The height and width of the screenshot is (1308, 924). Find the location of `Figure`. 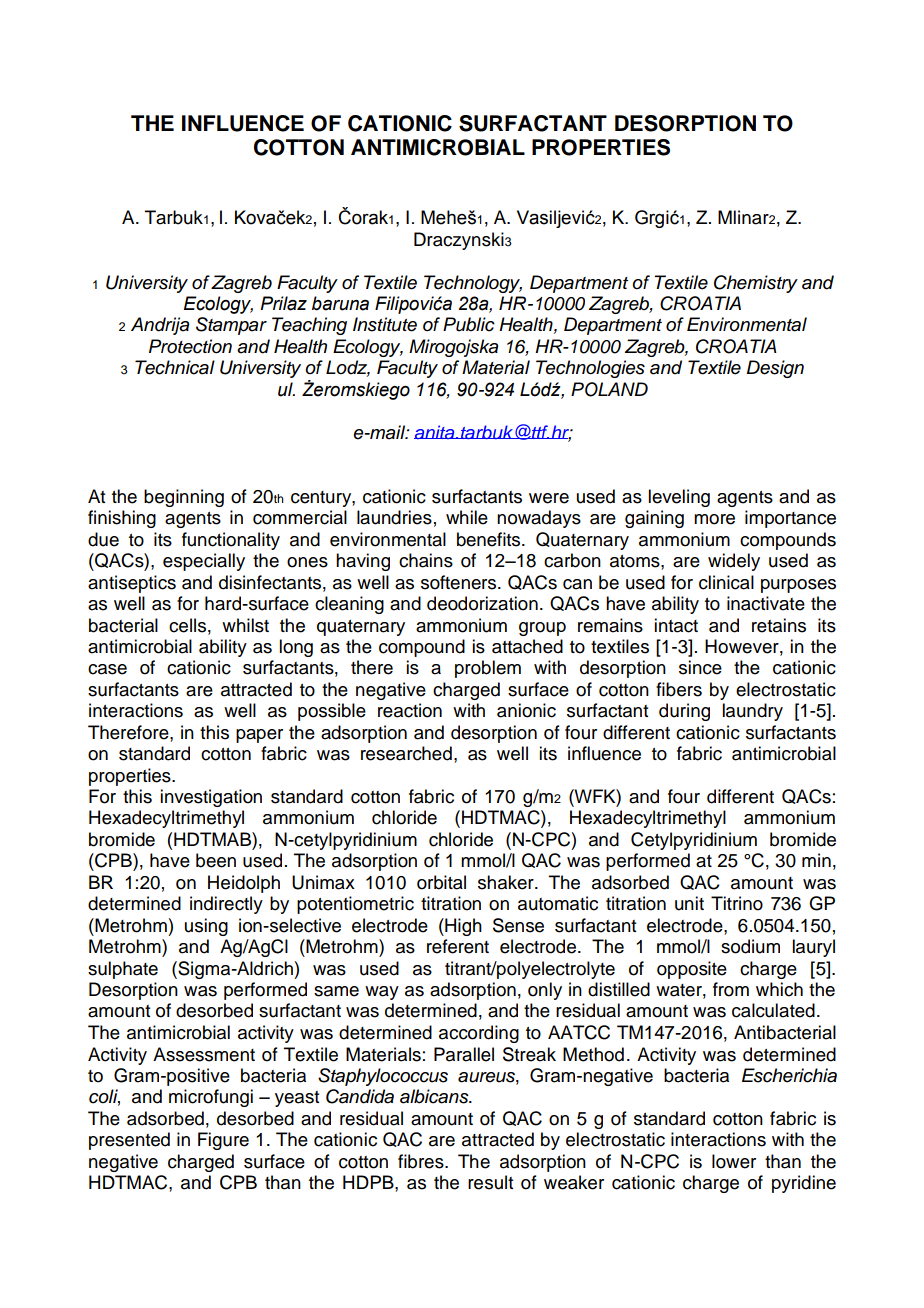

Figure is located at coordinates (223, 1141).
